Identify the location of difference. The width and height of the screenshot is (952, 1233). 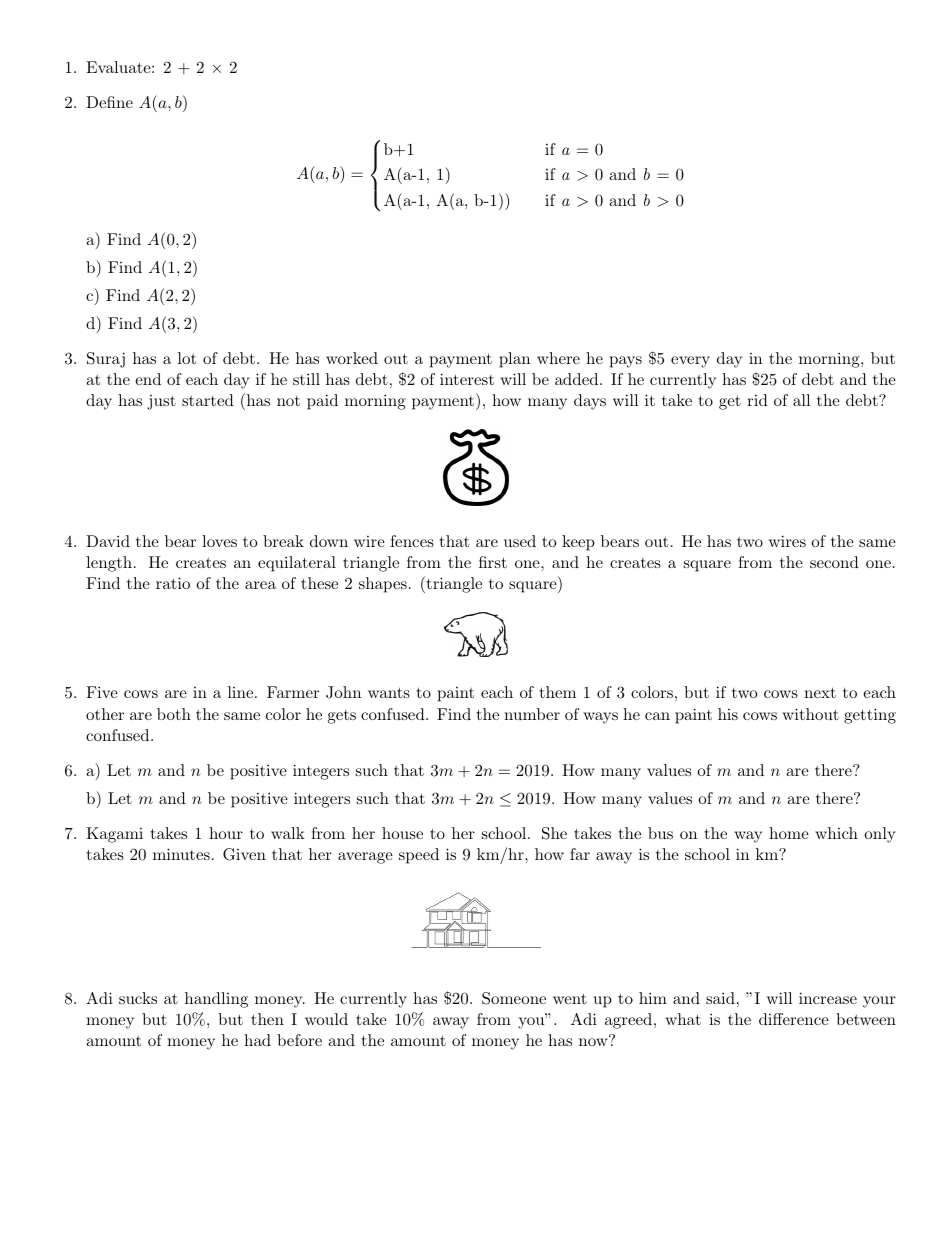
(794, 1019).
